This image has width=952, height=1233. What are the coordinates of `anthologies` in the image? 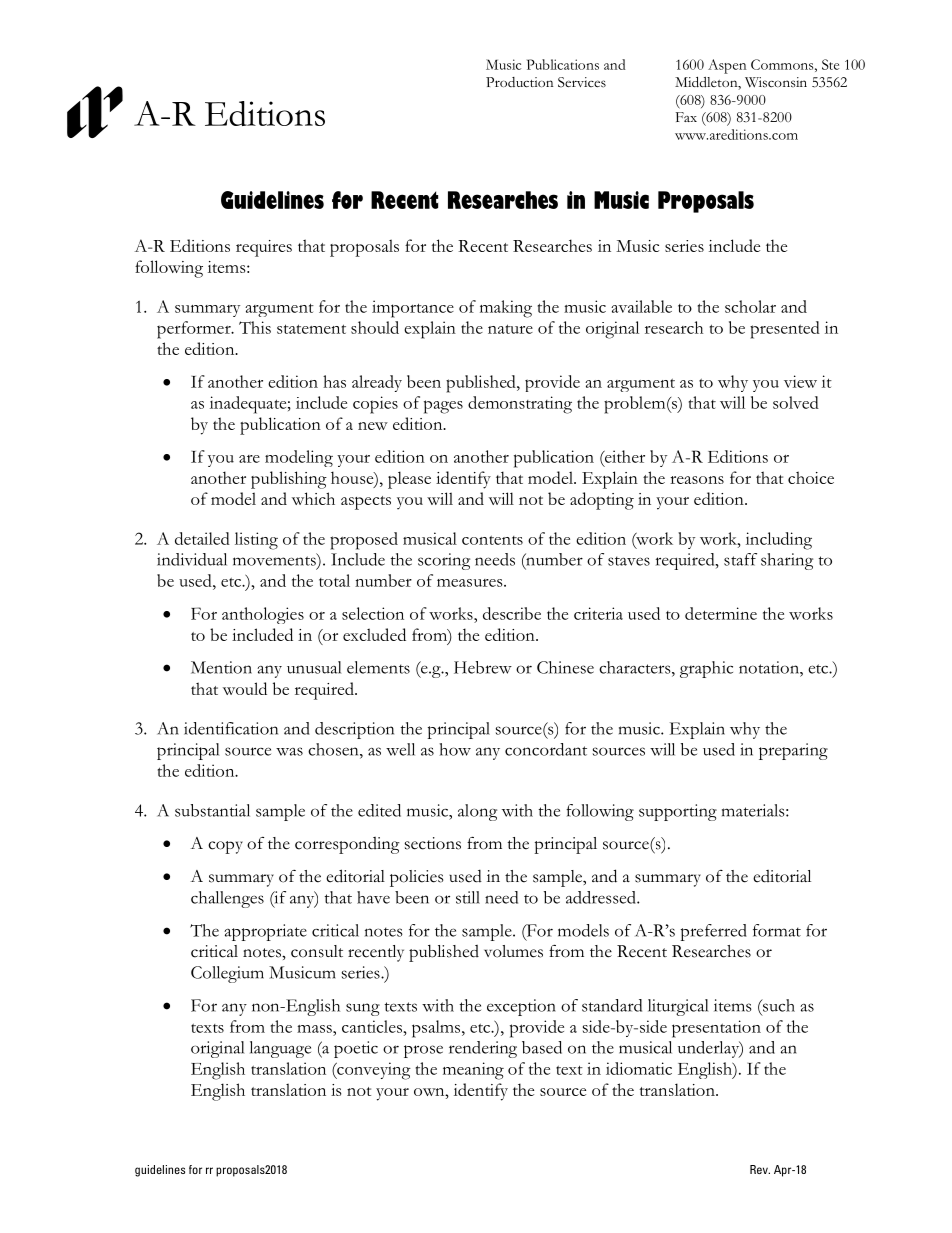 It's located at (263, 615).
